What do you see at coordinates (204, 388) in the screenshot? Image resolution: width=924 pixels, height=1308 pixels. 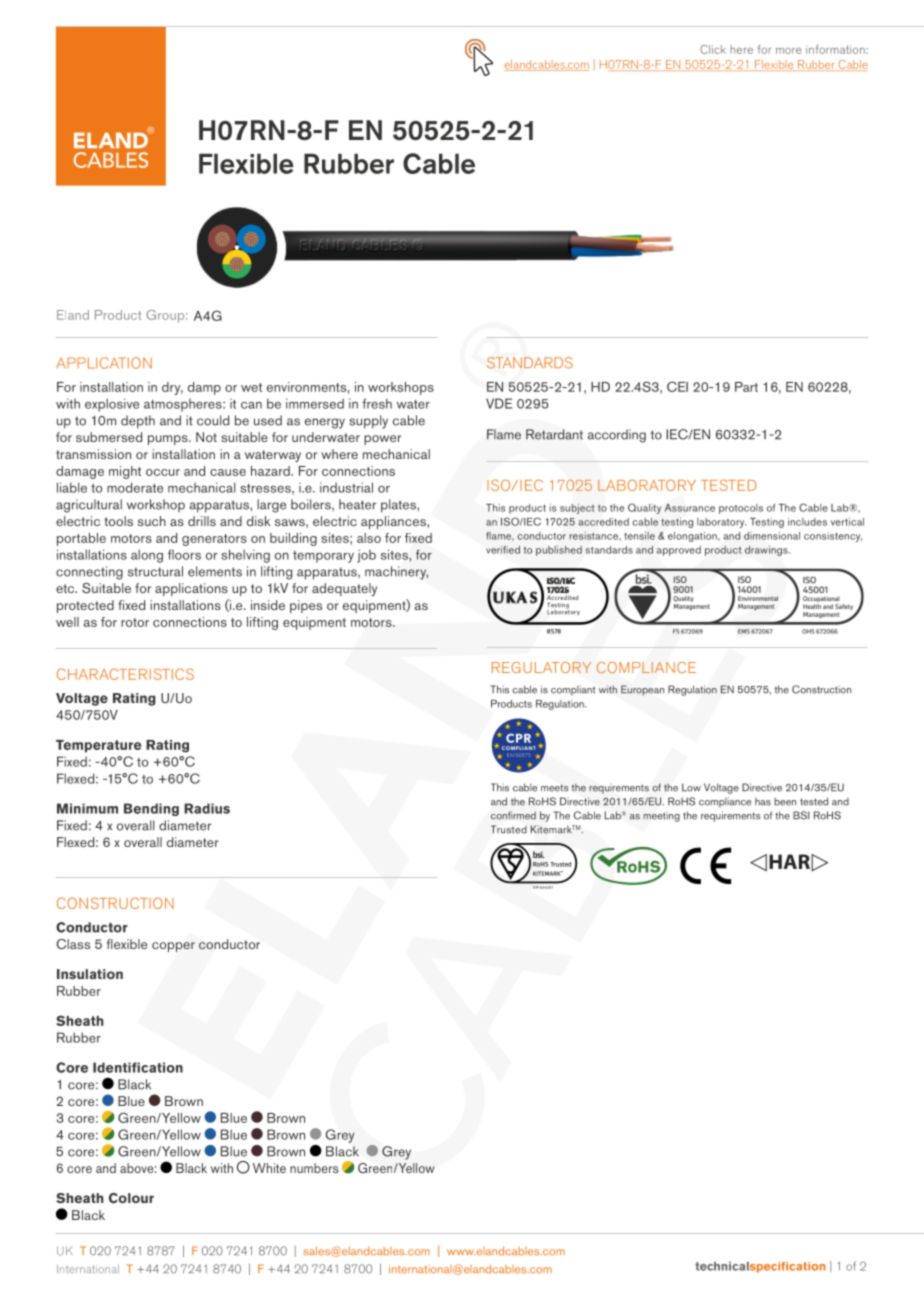 I see `damp` at bounding box center [204, 388].
